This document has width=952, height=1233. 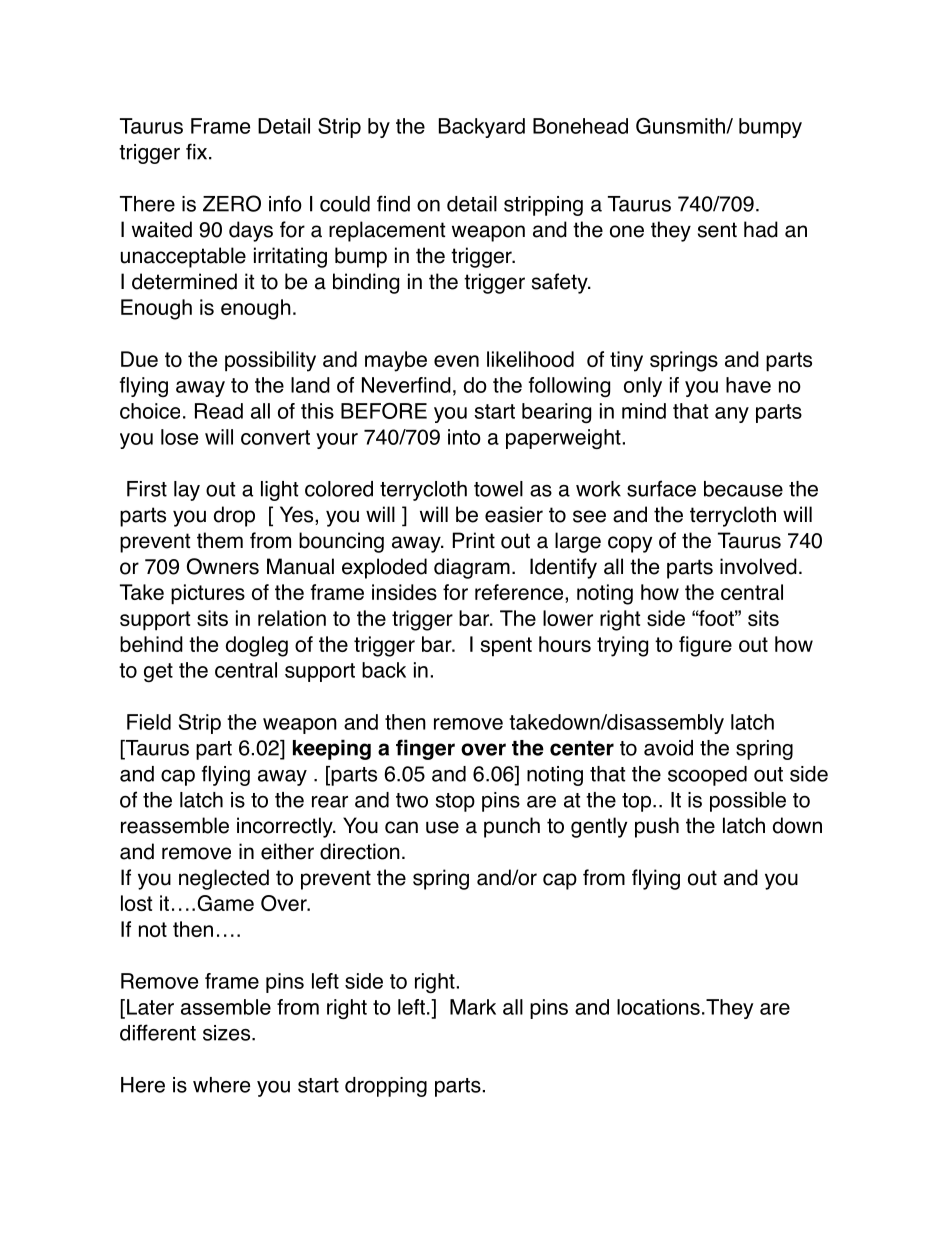 What do you see at coordinates (473, 1007) in the document?
I see `Mark` at bounding box center [473, 1007].
